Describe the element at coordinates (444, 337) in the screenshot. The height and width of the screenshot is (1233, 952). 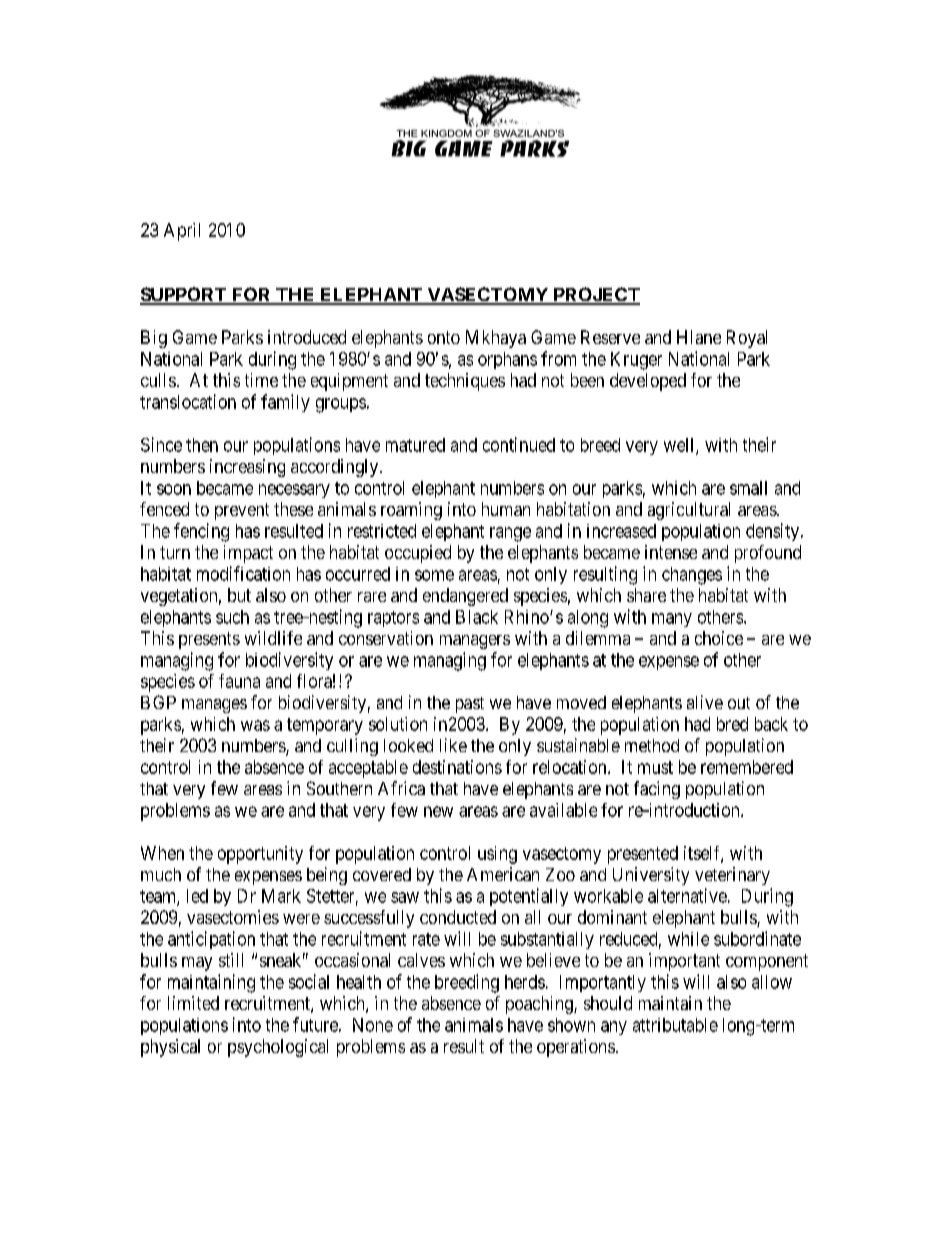
I see `onto` at that location.
